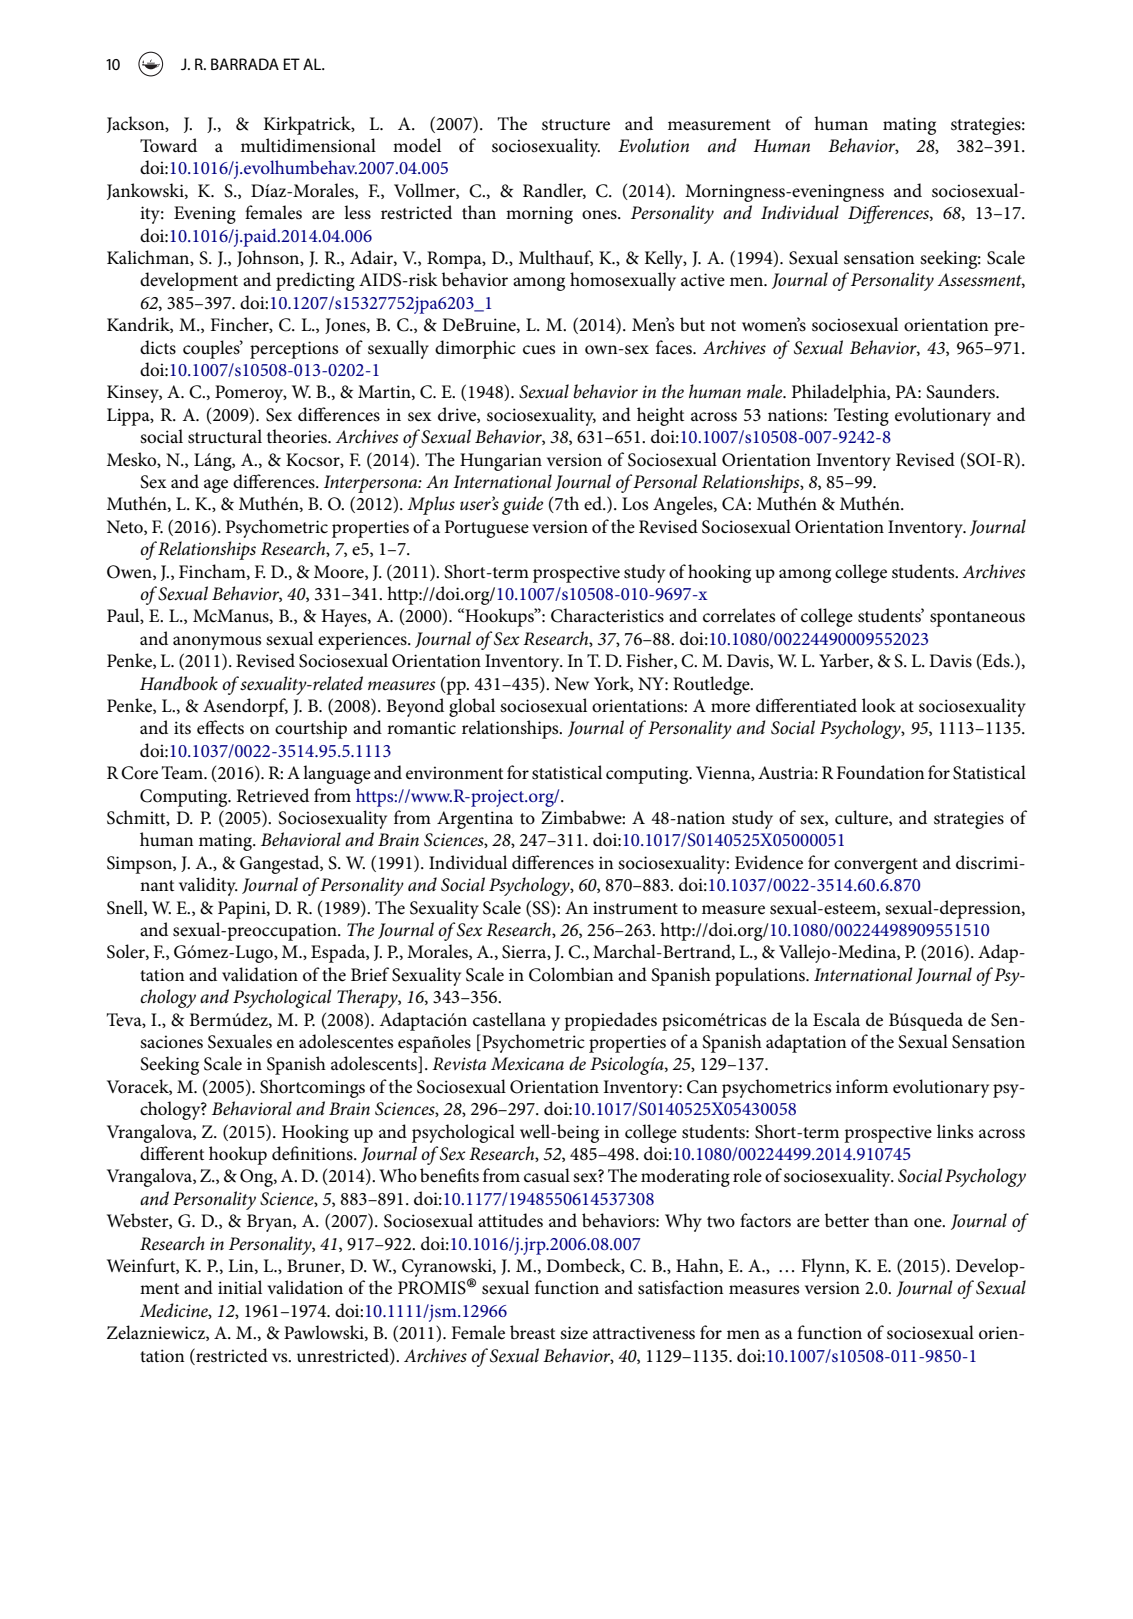  Describe the element at coordinates (308, 145) in the page. I see `multidimensional` at that location.
